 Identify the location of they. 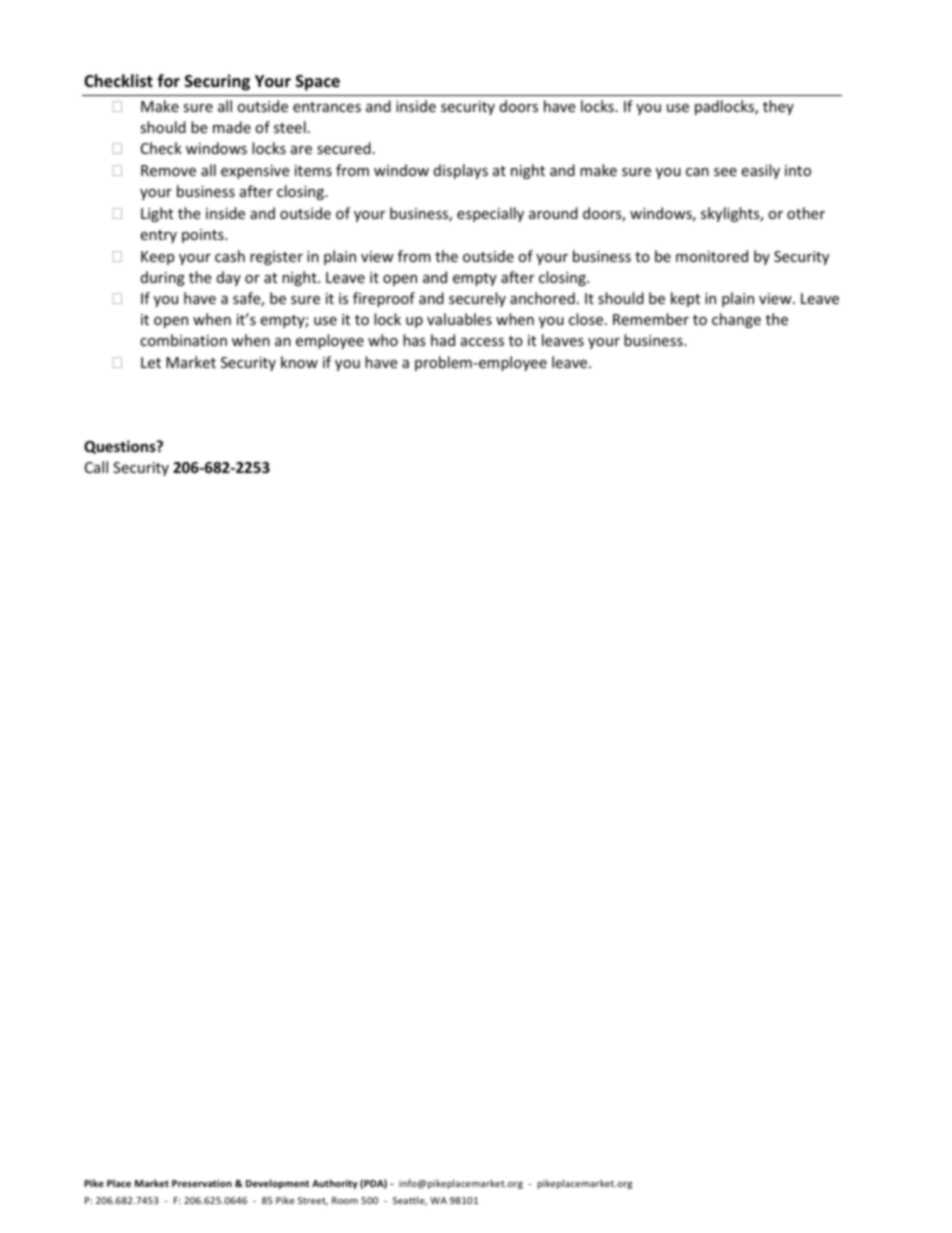
(778, 107).
